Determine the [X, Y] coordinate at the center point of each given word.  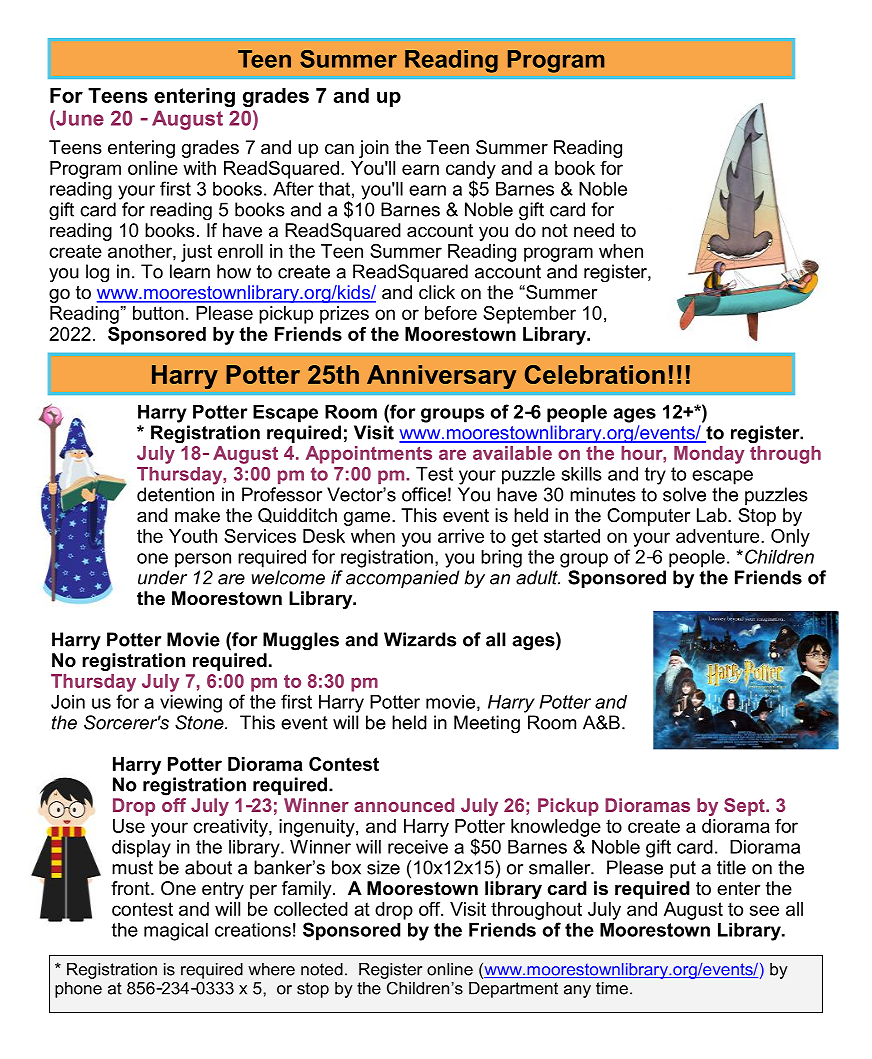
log [97, 273]
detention [175, 494]
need [594, 230]
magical [176, 932]
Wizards [420, 639]
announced [404, 805]
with [199, 168]
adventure [719, 536]
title [731, 867]
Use [129, 826]
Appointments [369, 455]
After [293, 188]
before [451, 313]
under [162, 577]
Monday [709, 455]
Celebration [595, 374]
